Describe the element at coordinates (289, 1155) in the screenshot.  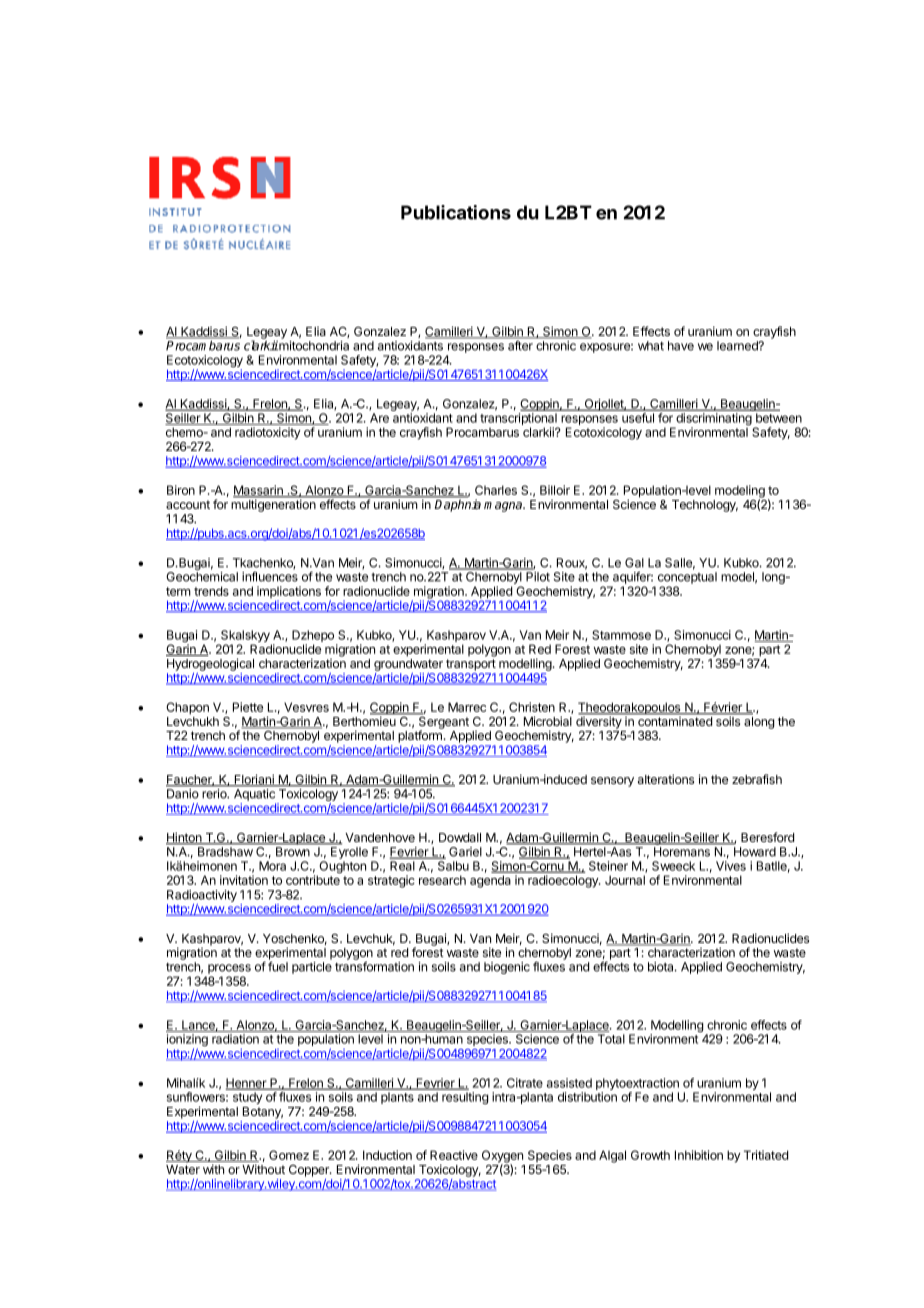
I see `Gomez` at that location.
